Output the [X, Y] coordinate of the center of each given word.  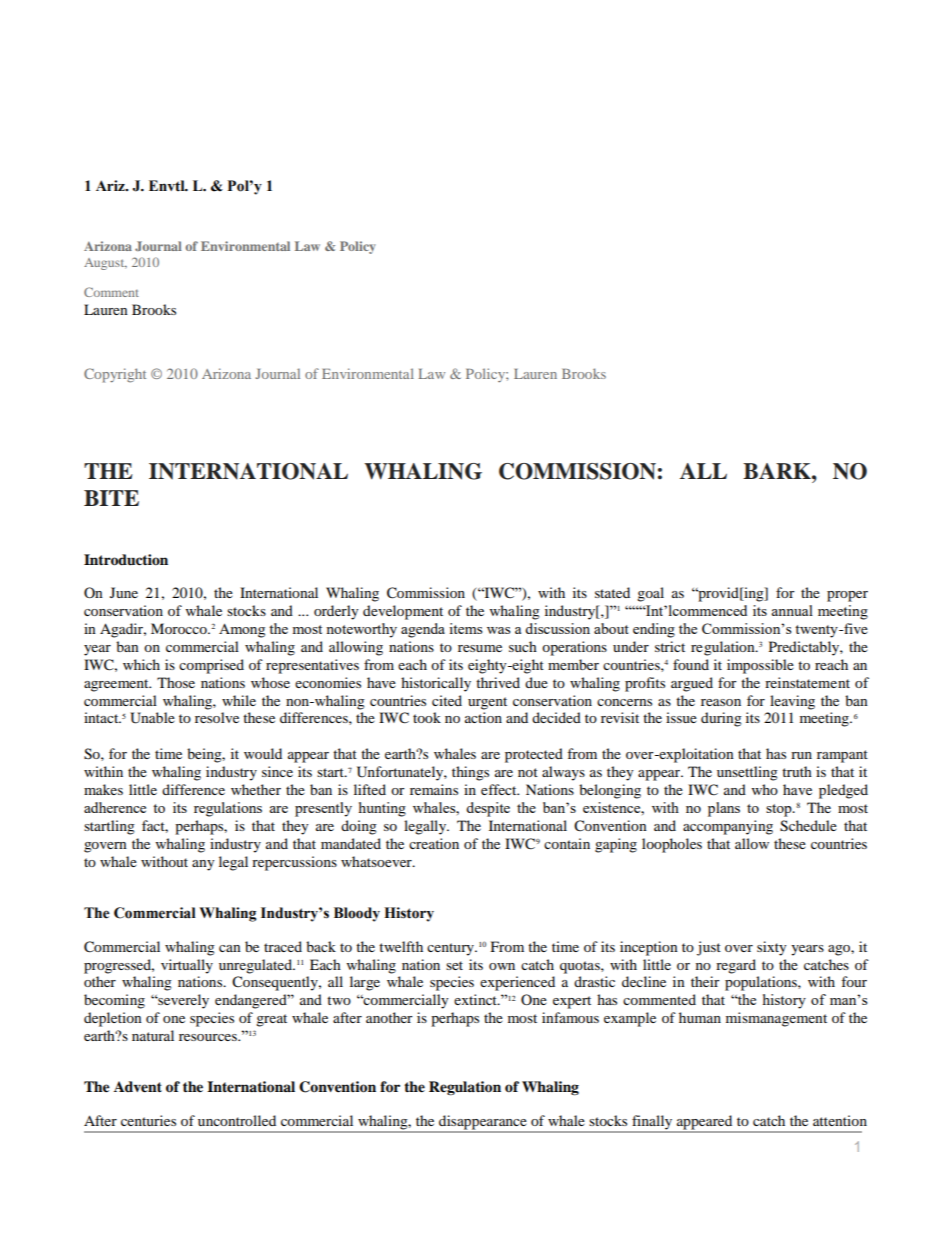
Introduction [126, 560]
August [105, 264]
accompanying [728, 827]
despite [488, 809]
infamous [570, 1017]
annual [792, 610]
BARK [778, 471]
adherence [115, 807]
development [403, 612]
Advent [138, 1087]
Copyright [115, 375]
